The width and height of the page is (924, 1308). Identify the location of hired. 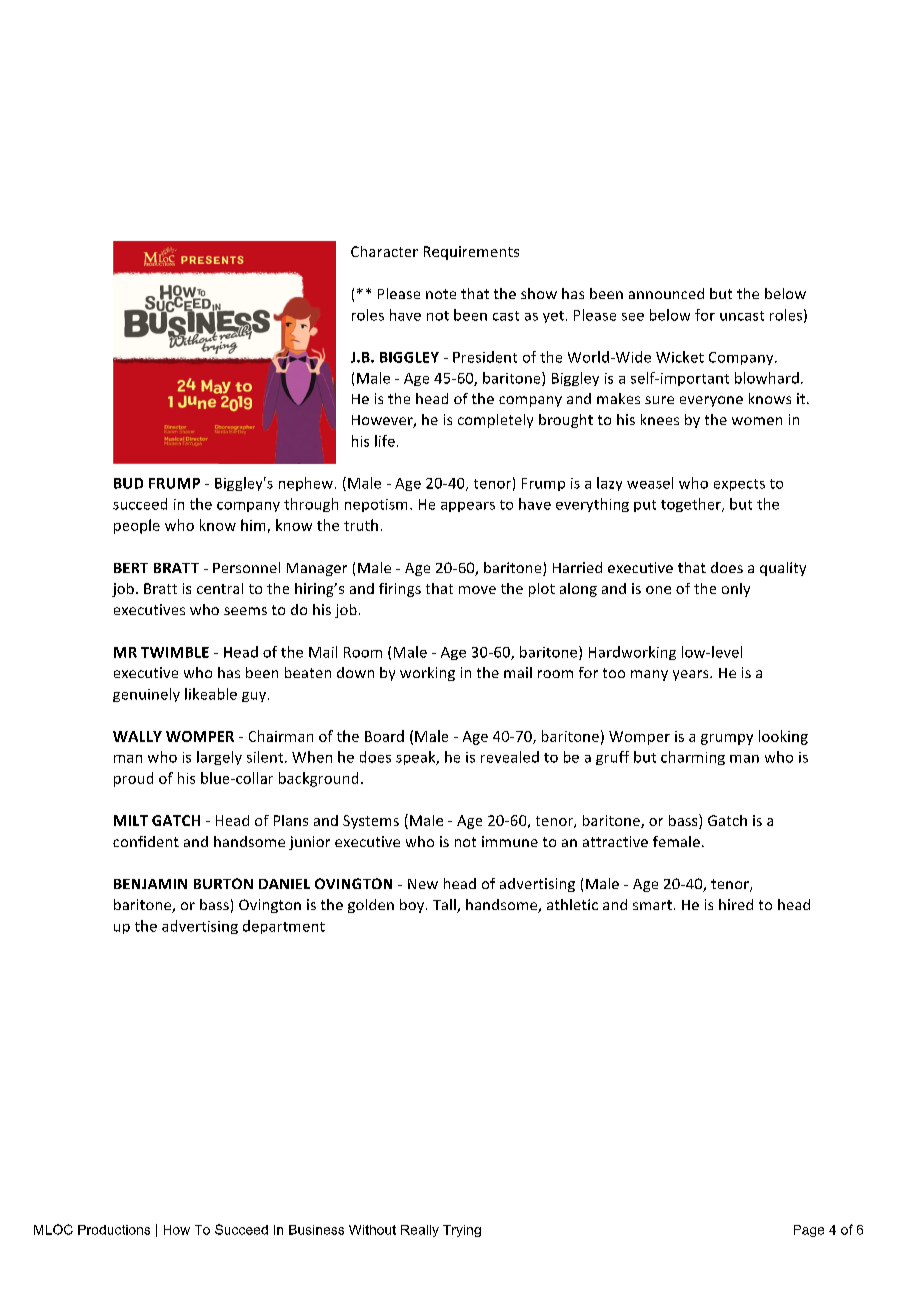
(736, 904).
